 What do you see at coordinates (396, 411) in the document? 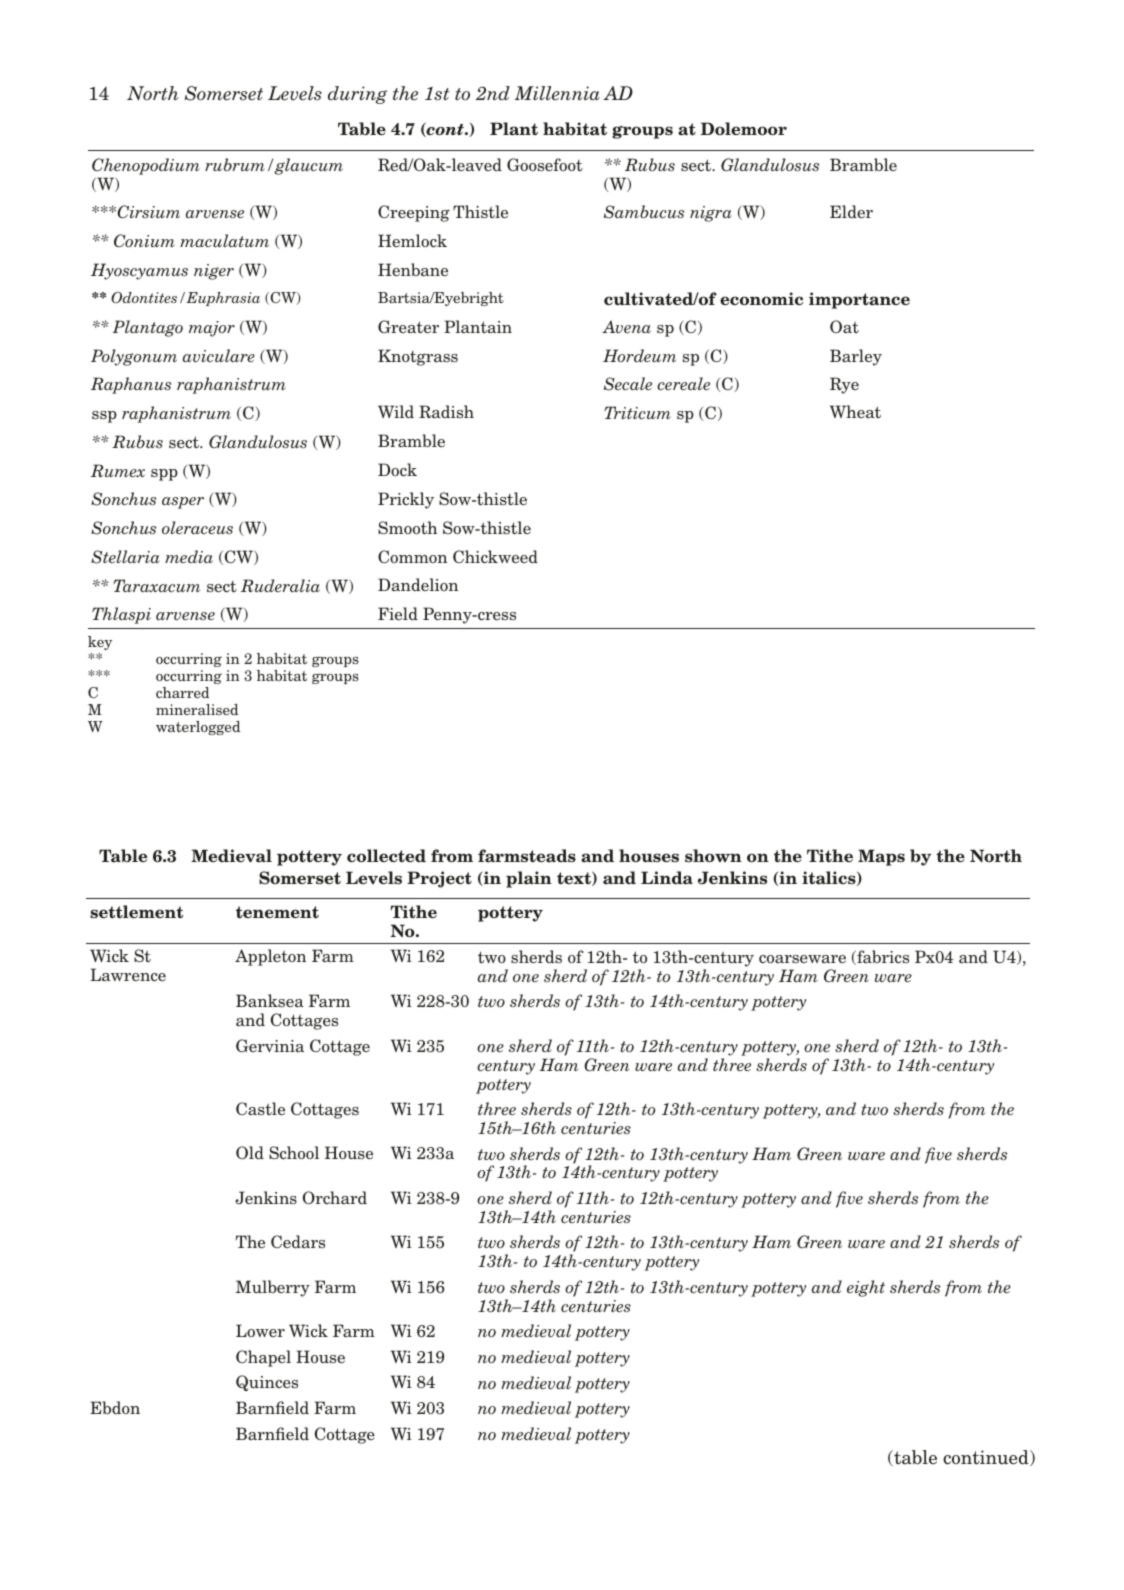
I see `Wild` at bounding box center [396, 411].
